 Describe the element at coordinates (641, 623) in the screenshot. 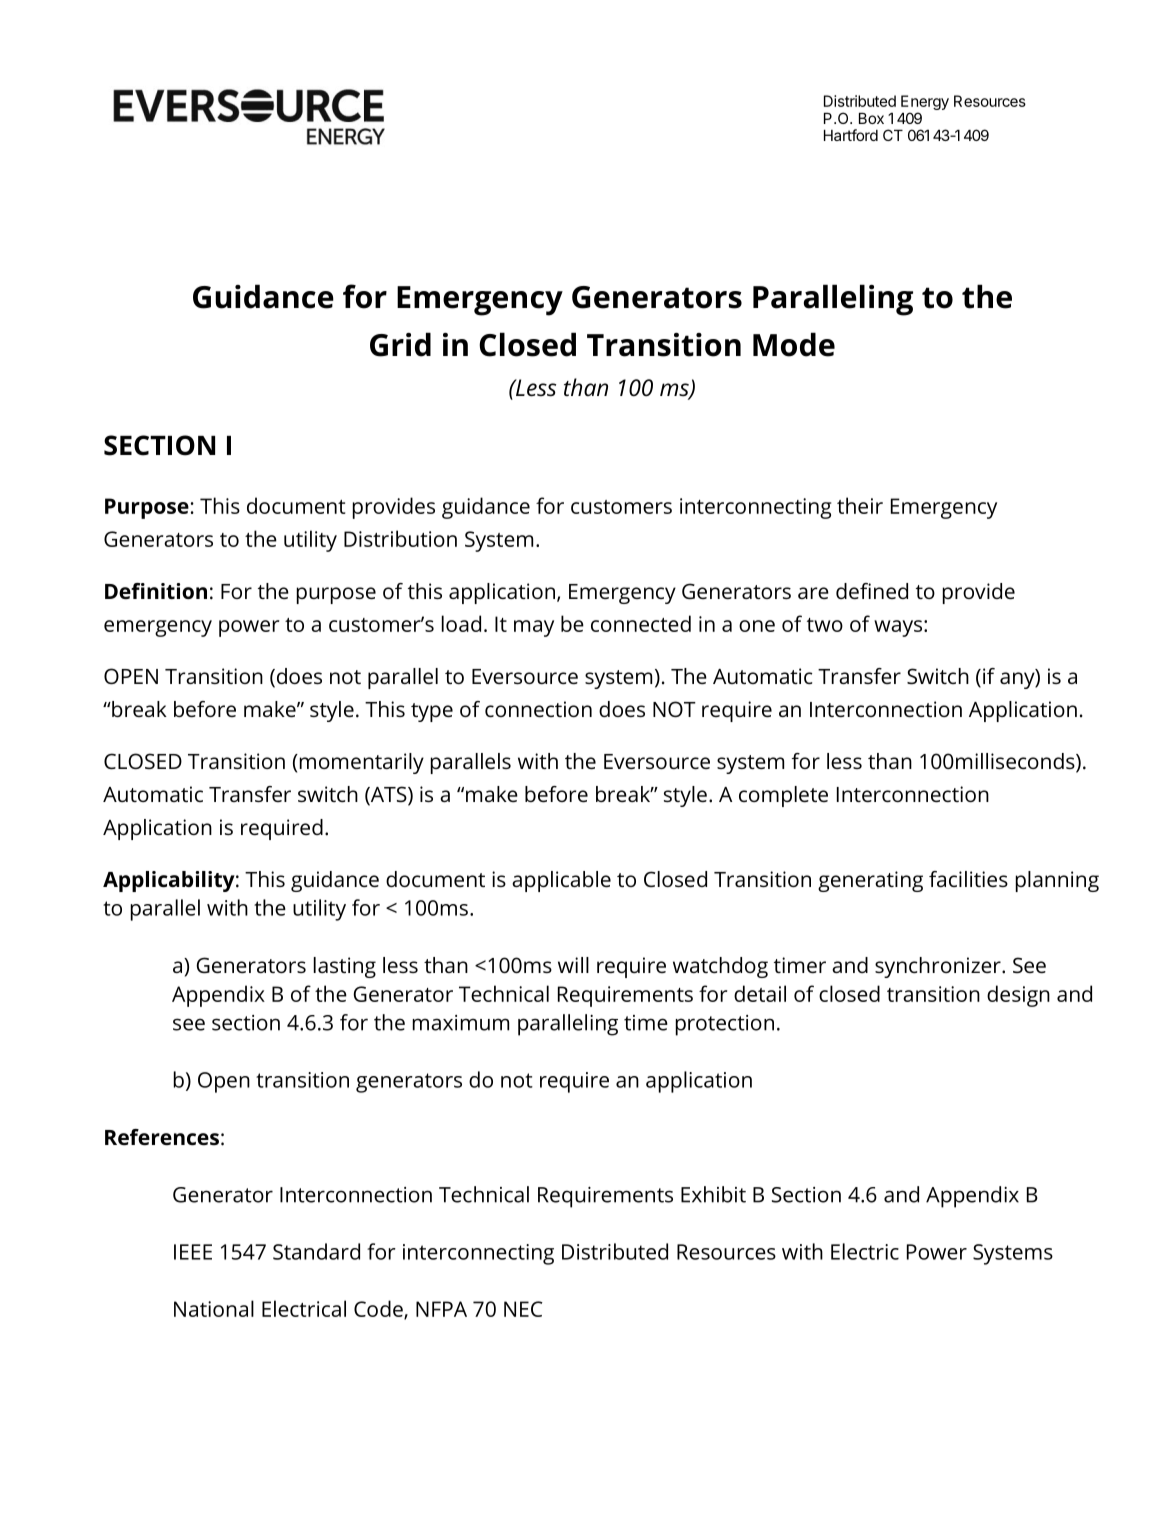

I see `connected` at that location.
